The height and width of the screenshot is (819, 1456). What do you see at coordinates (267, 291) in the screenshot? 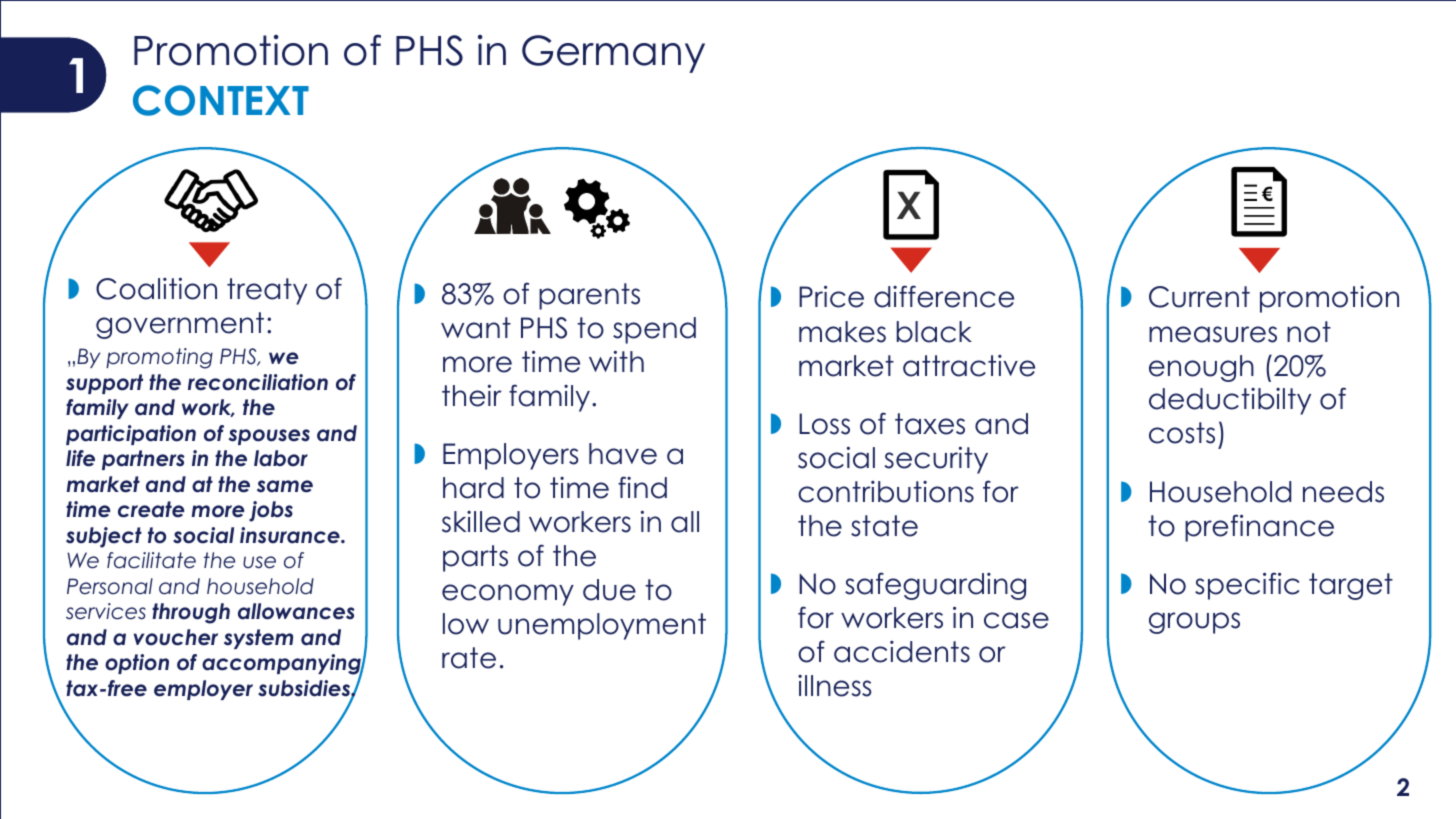
I see `treaty` at bounding box center [267, 291].
